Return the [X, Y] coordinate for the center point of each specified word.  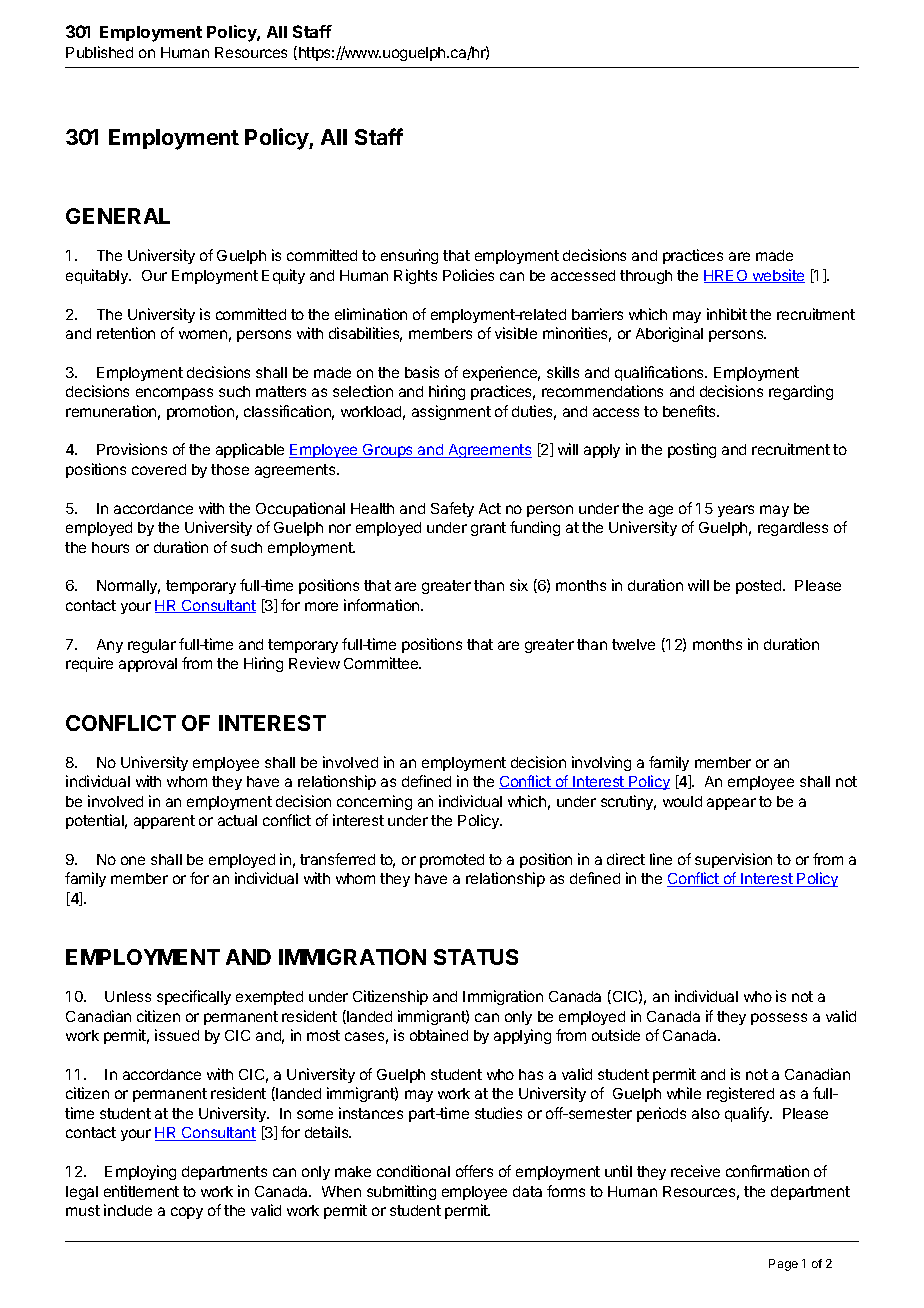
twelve [633, 644]
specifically [194, 997]
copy [187, 1213]
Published [99, 52]
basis [422, 372]
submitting [401, 1192]
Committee [382, 663]
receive [695, 1171]
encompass [174, 394]
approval [148, 665]
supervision [733, 860]
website [777, 276]
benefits [690, 411]
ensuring [409, 256]
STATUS [476, 957]
